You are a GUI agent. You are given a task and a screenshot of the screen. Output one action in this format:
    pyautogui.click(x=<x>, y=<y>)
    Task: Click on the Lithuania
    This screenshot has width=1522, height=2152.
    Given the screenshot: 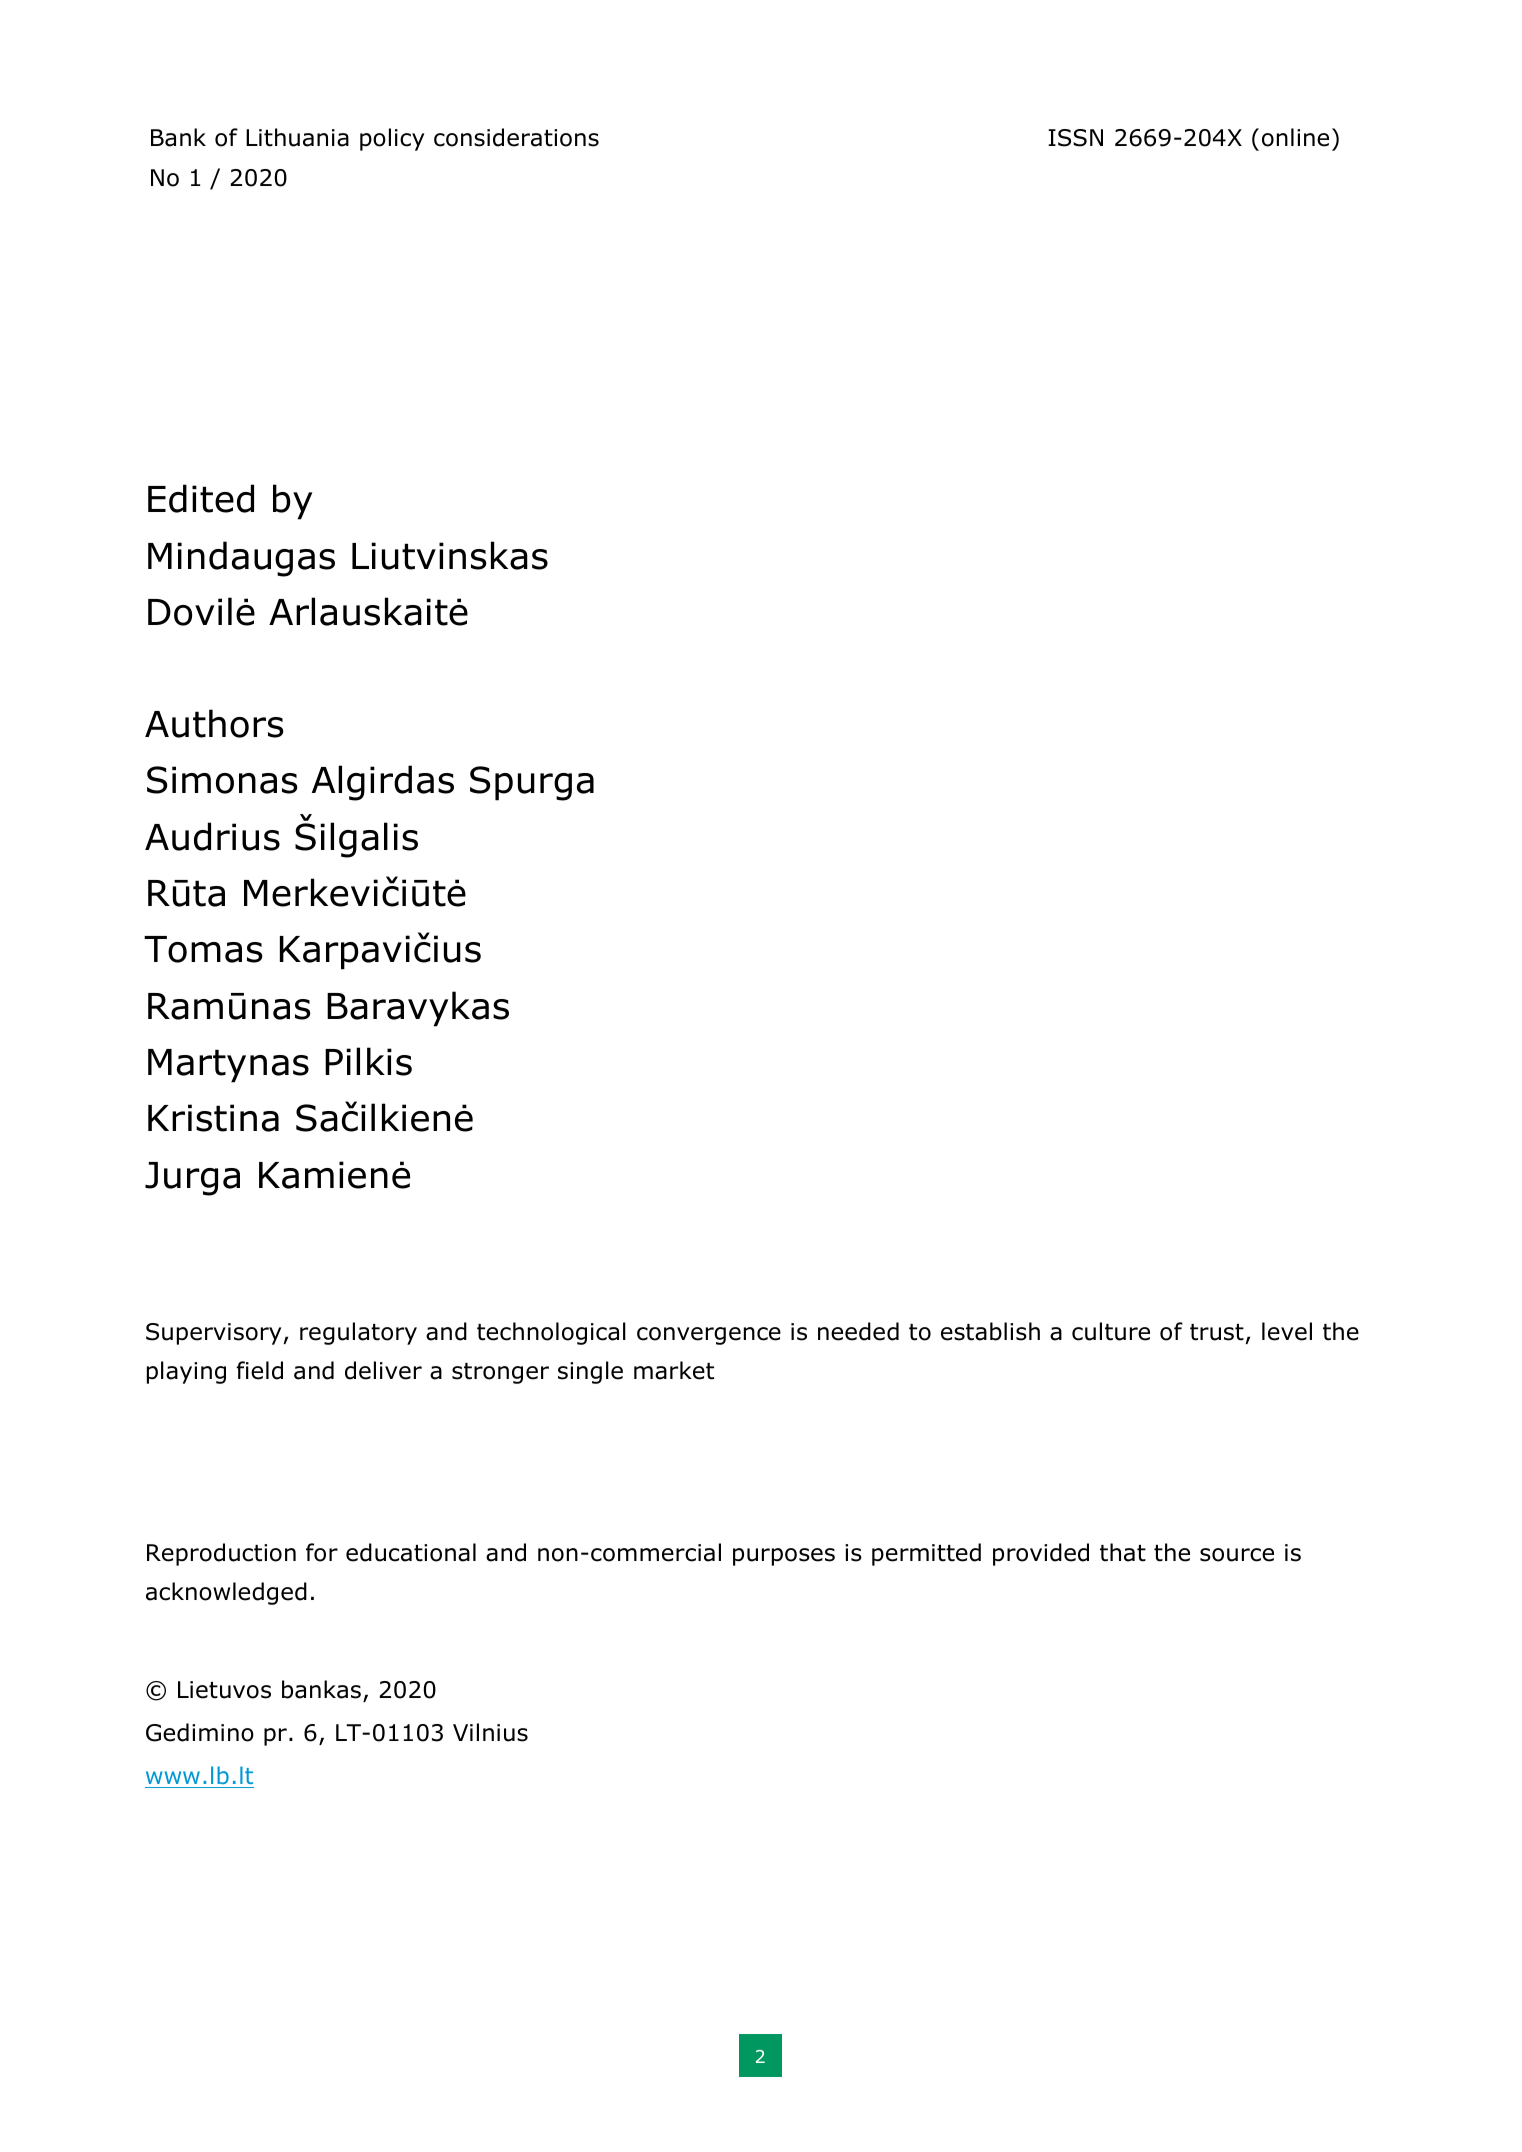 What is the action you would take?
    pyautogui.click(x=297, y=137)
